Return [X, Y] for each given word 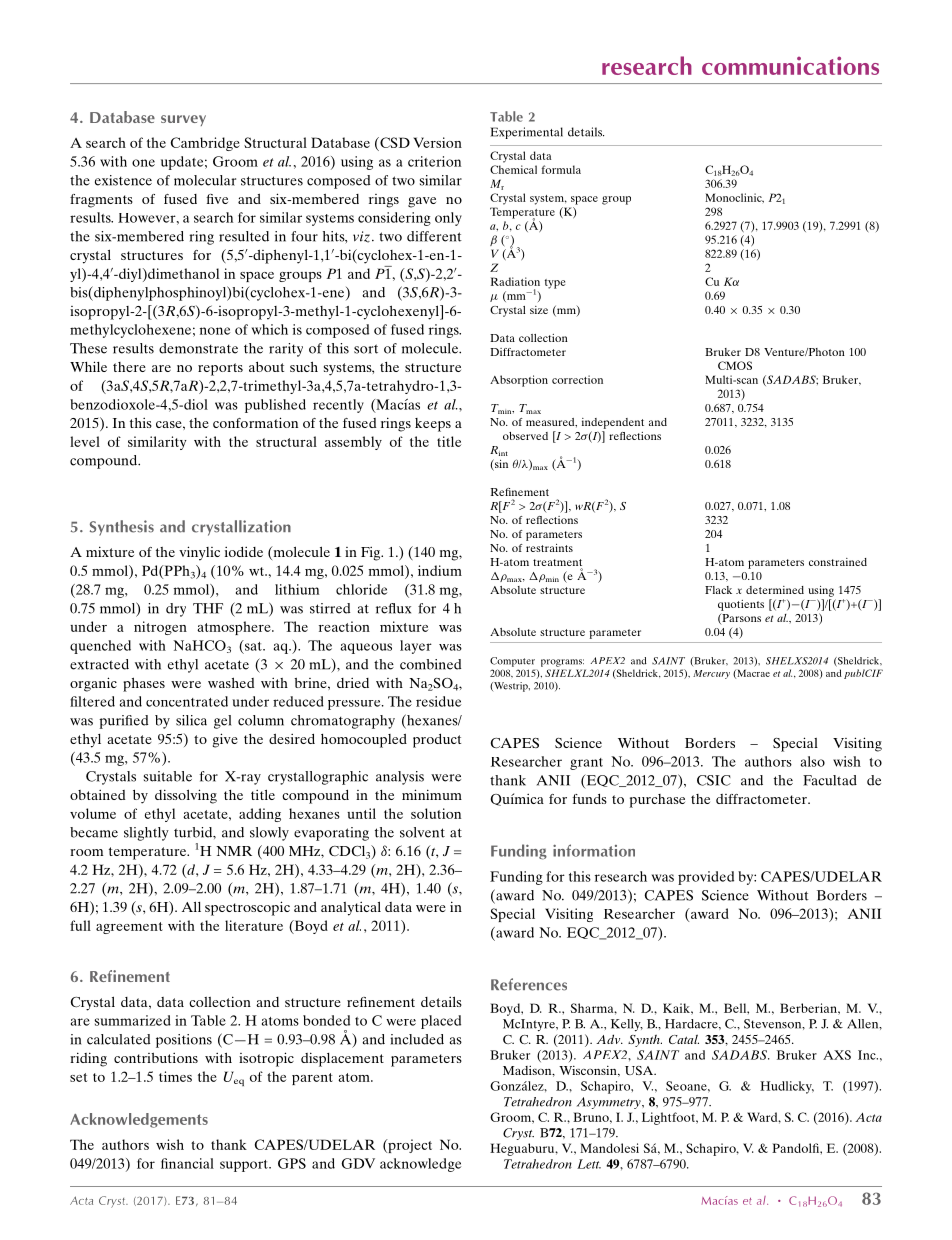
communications [790, 65]
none [215, 331]
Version [437, 142]
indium [440, 570]
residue [438, 701]
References [529, 984]
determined [775, 590]
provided [706, 878]
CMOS [735, 365]
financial [187, 1163]
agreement [129, 928]
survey [183, 120]
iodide [244, 551]
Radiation [515, 281]
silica [191, 720]
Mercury [711, 674]
